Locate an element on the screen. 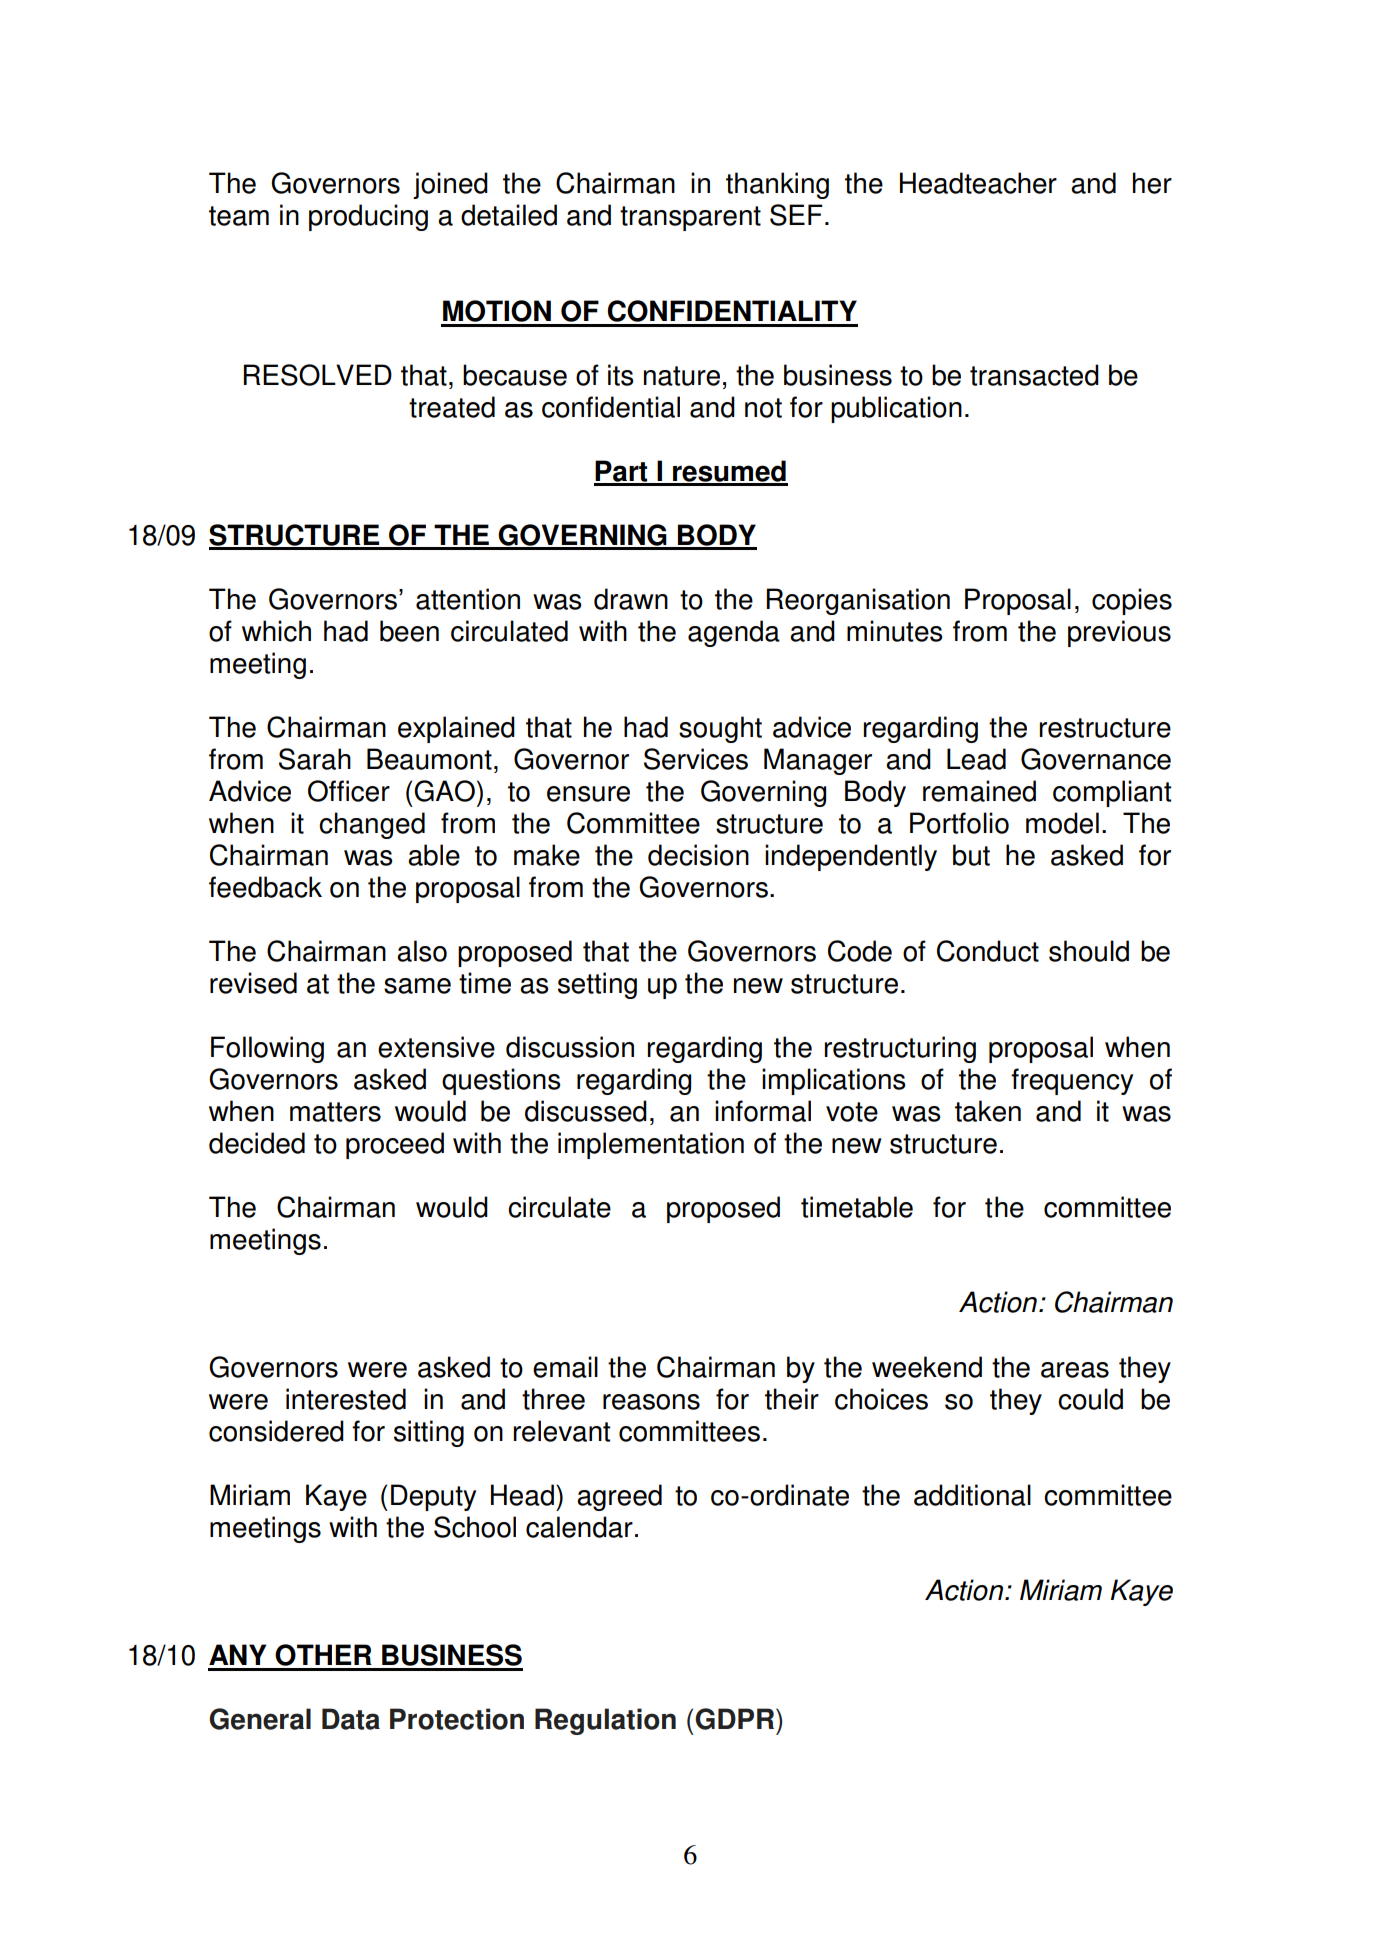  decision is located at coordinates (698, 855).
